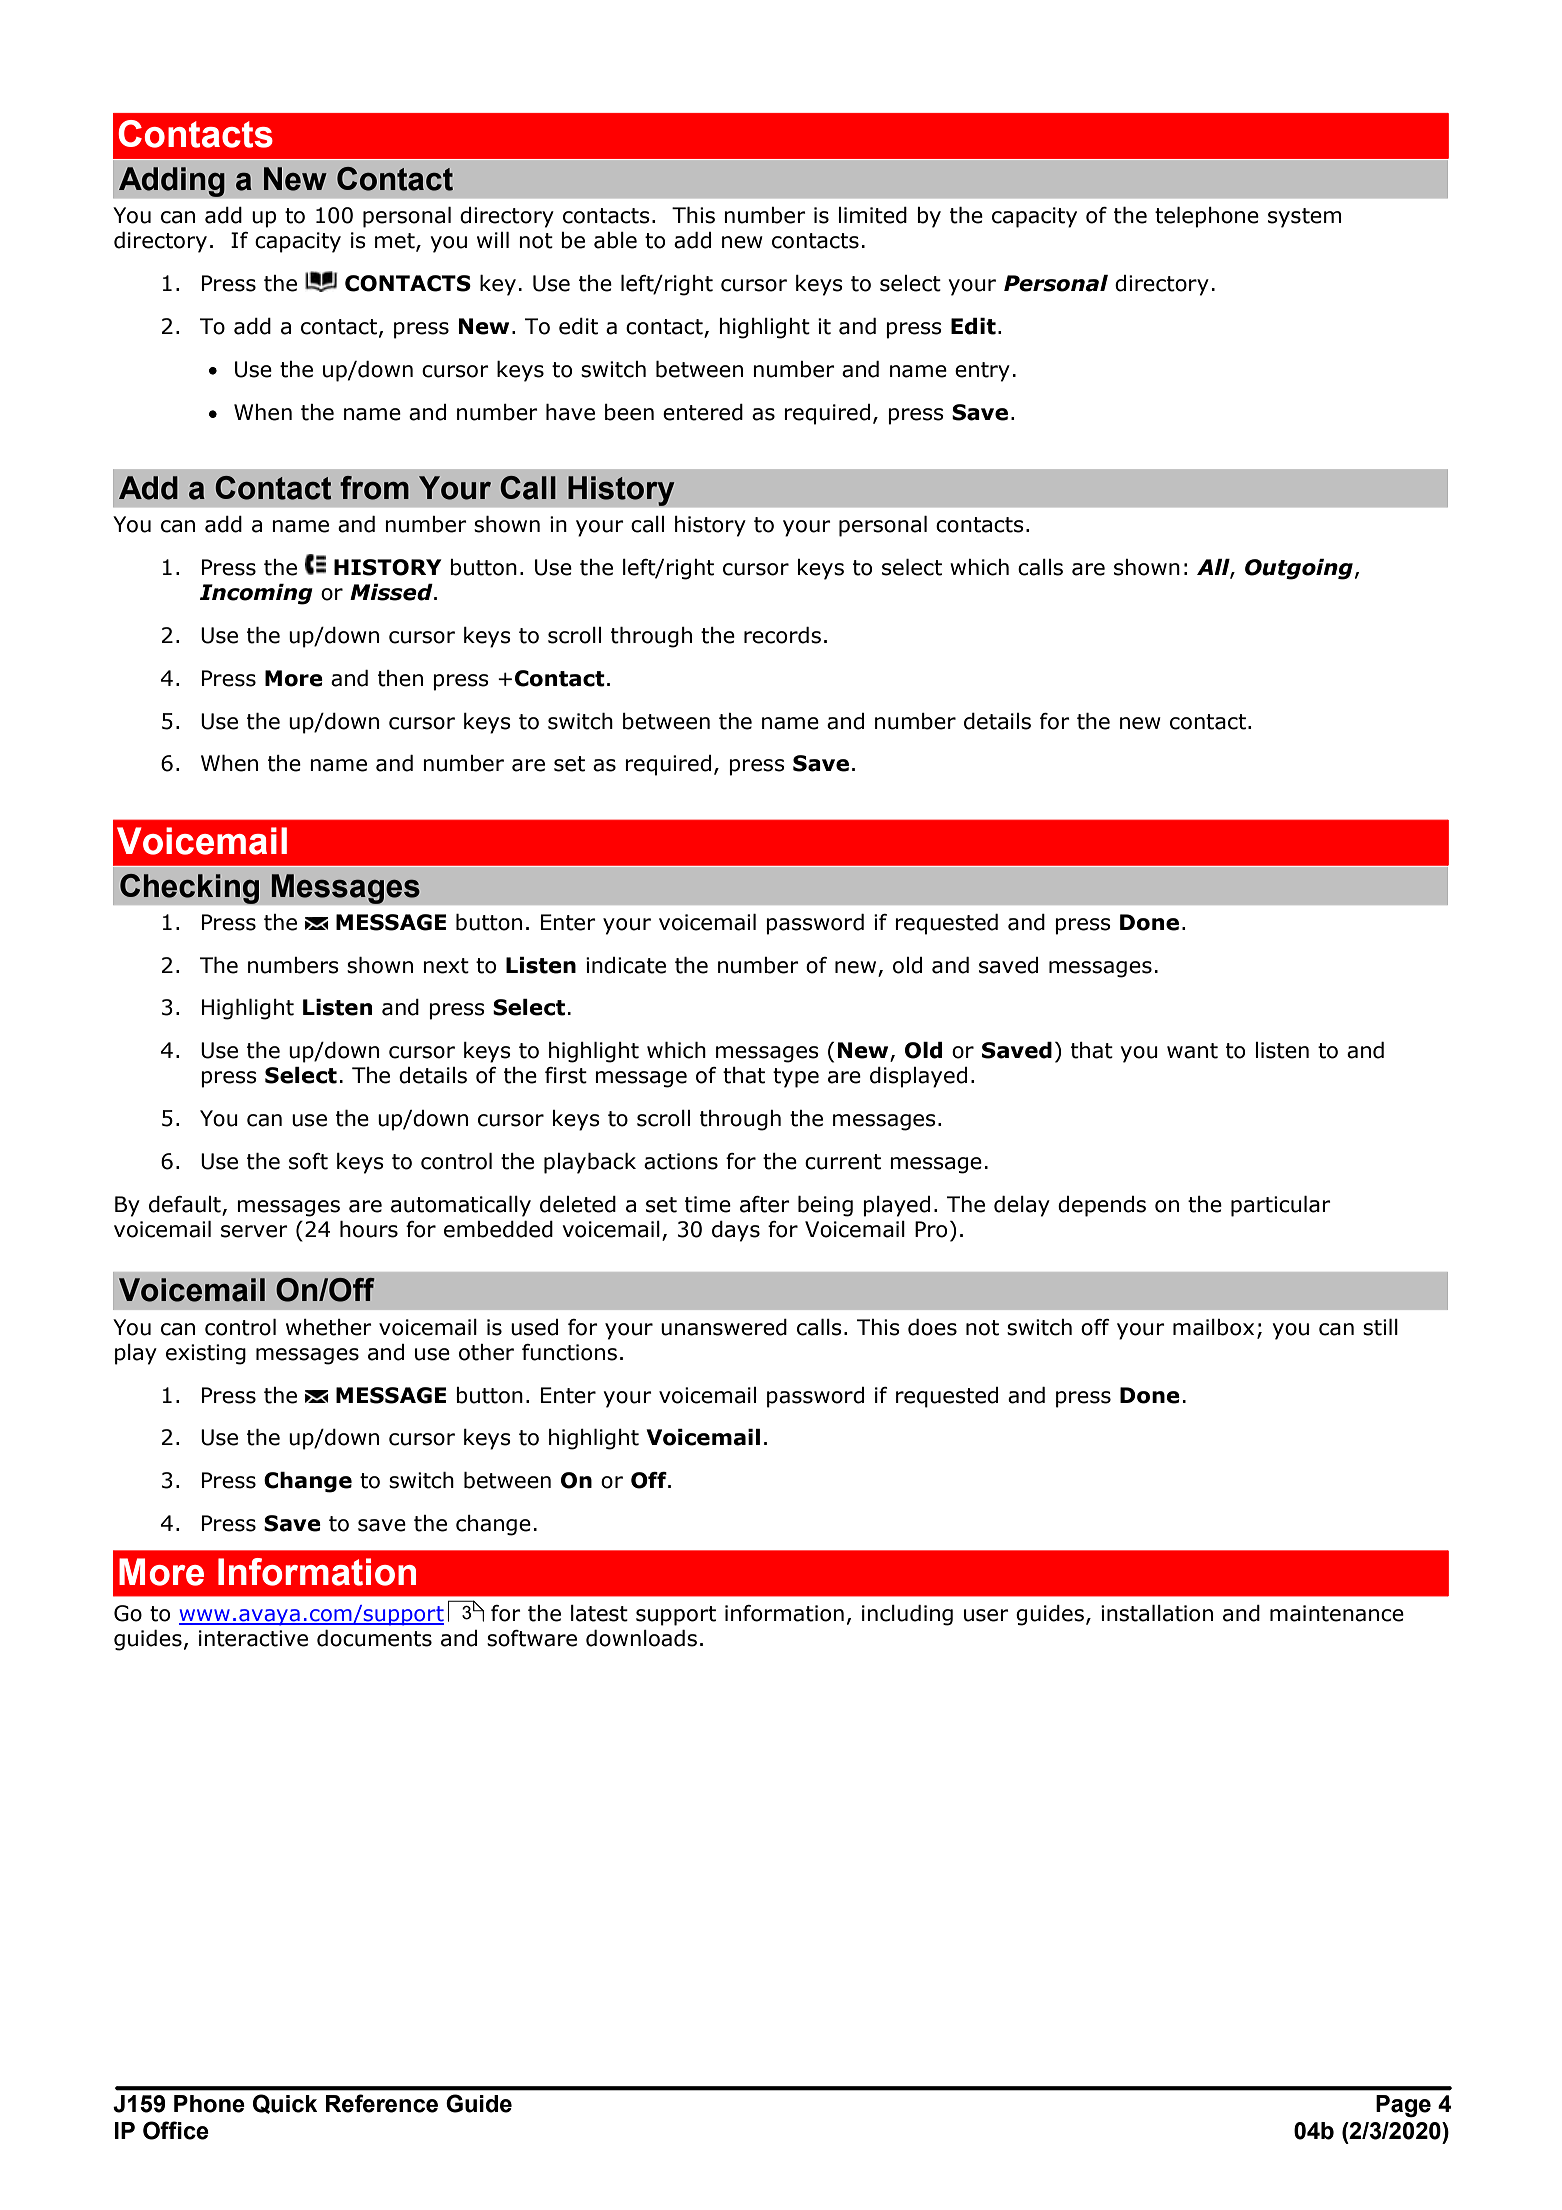 This document has width=1562, height=2210. What do you see at coordinates (782, 635) in the document?
I see `records` at bounding box center [782, 635].
